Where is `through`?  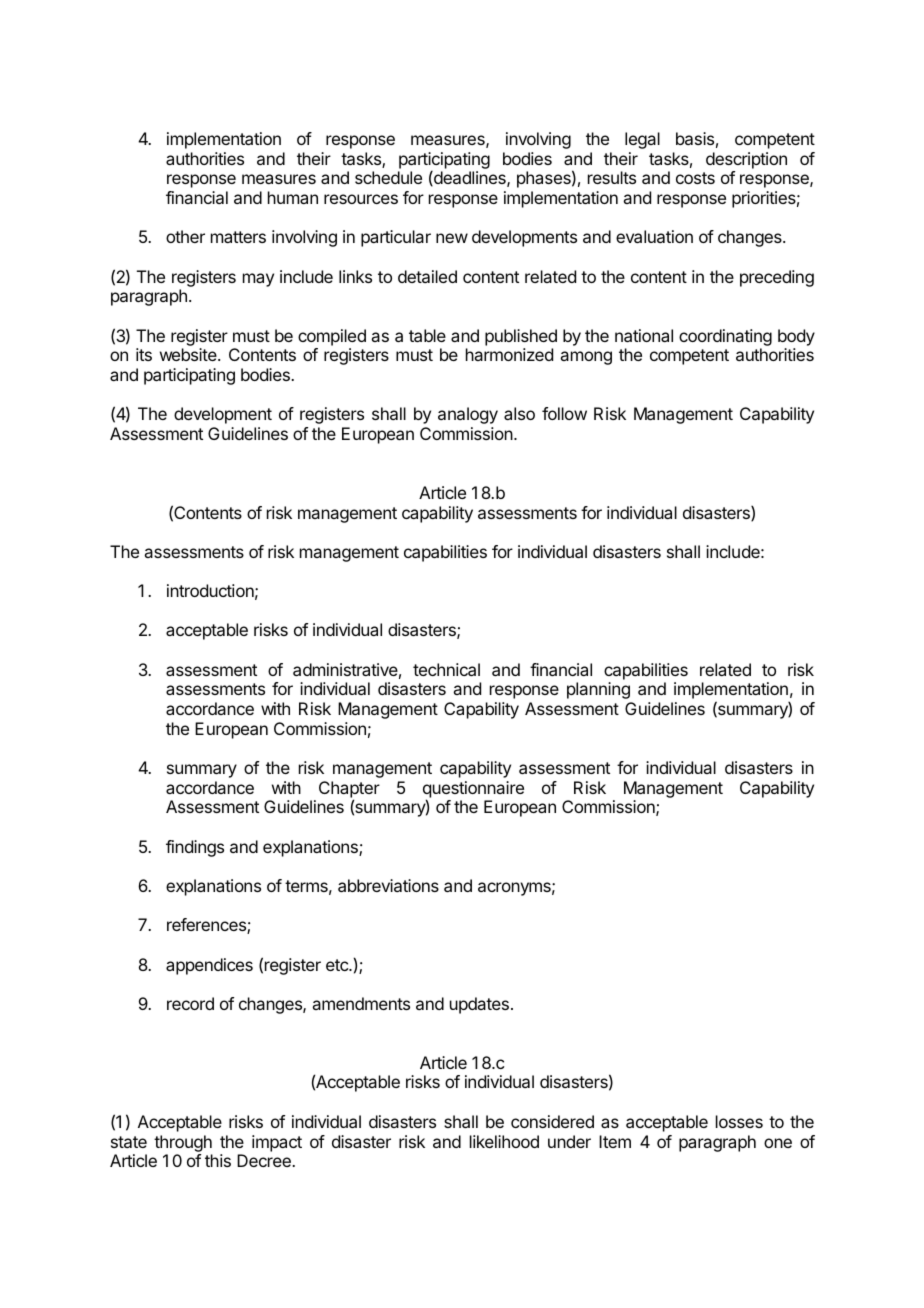
through is located at coordinates (183, 1143).
